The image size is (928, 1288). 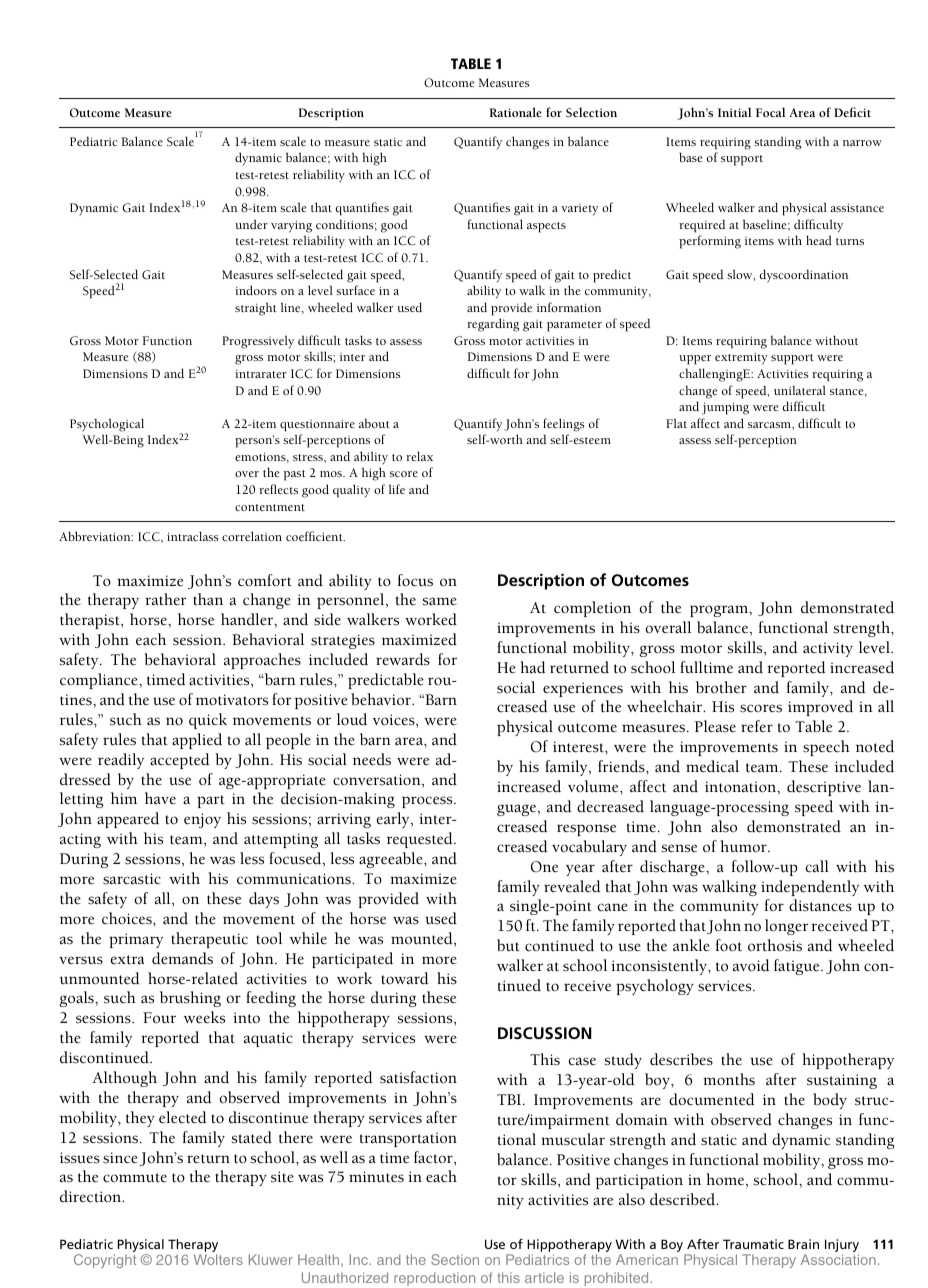 I want to click on Selection, so click(x=591, y=112).
